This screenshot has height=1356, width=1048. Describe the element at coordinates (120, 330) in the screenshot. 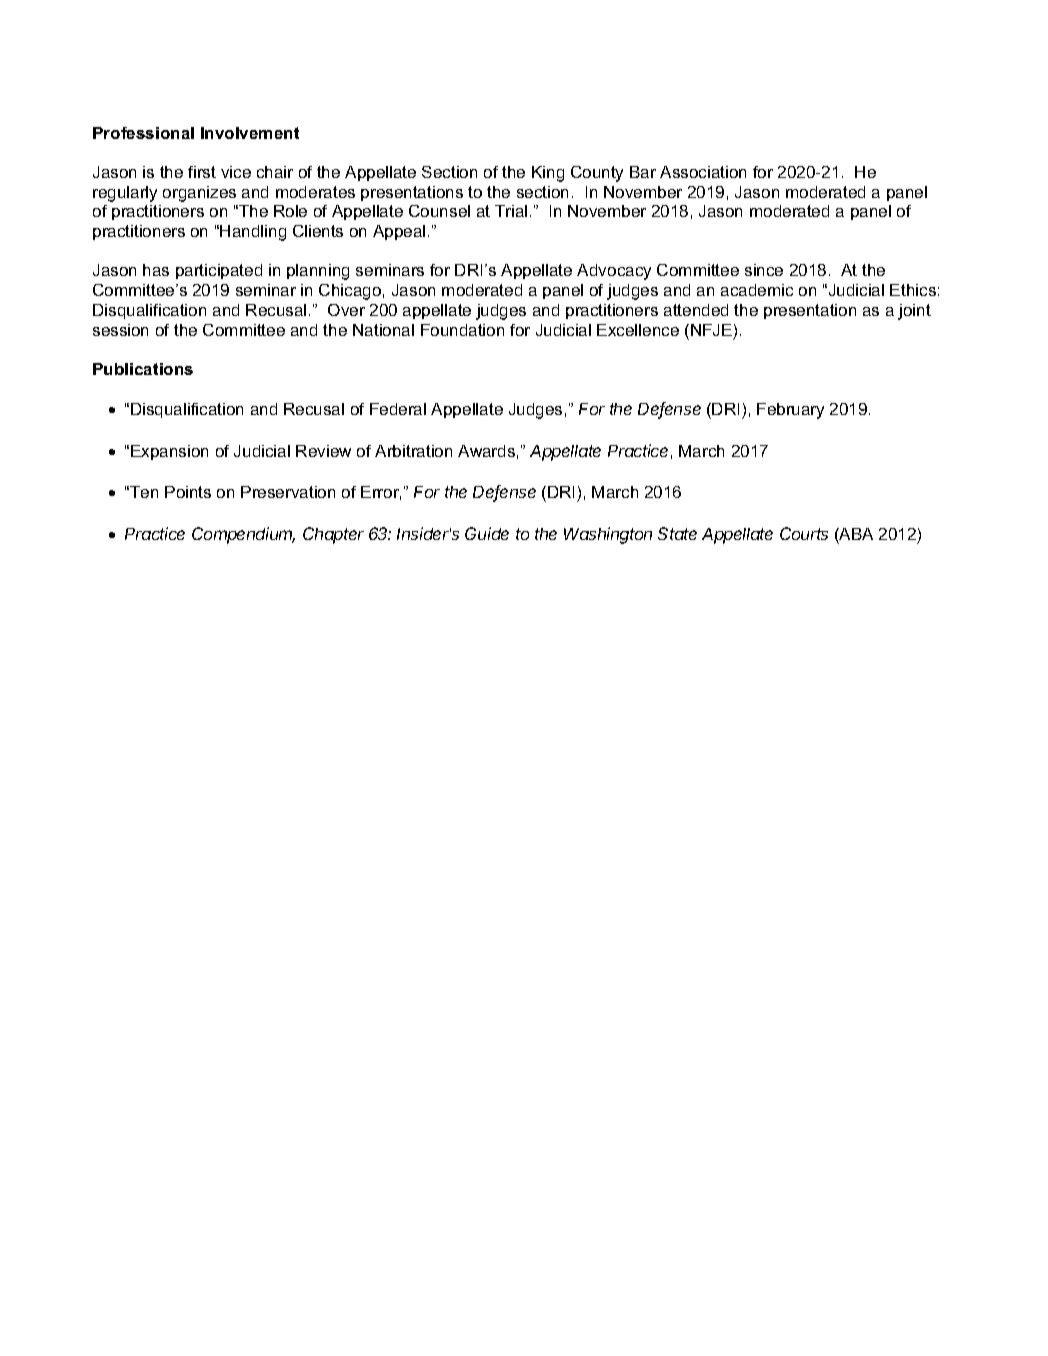

I see `session` at that location.
